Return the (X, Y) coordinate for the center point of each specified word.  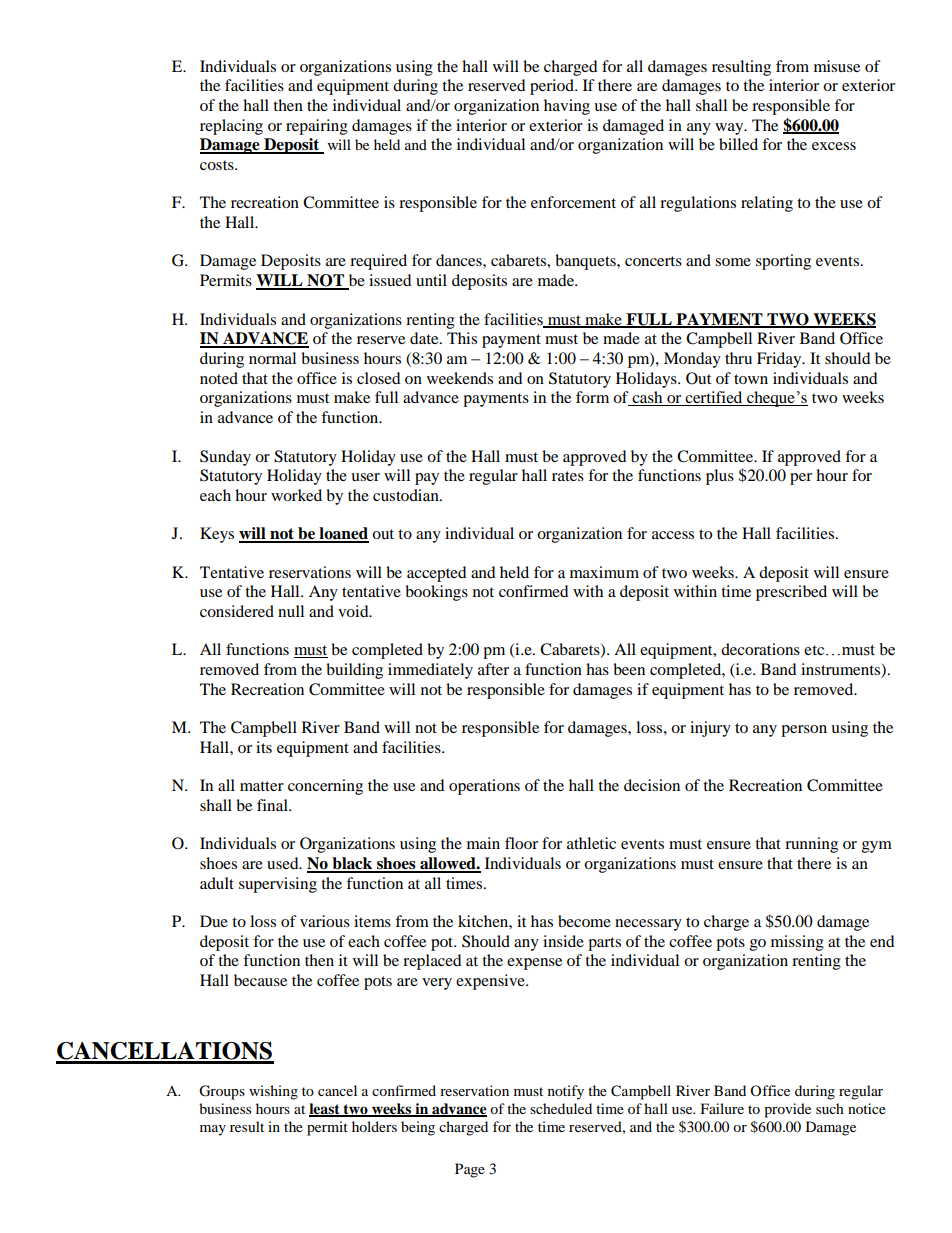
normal (272, 358)
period (553, 87)
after (493, 669)
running (811, 845)
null (291, 611)
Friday (780, 360)
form (592, 397)
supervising (278, 885)
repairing (317, 127)
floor (521, 843)
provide (787, 1110)
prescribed (791, 593)
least (325, 1110)
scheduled (561, 1108)
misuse (837, 66)
